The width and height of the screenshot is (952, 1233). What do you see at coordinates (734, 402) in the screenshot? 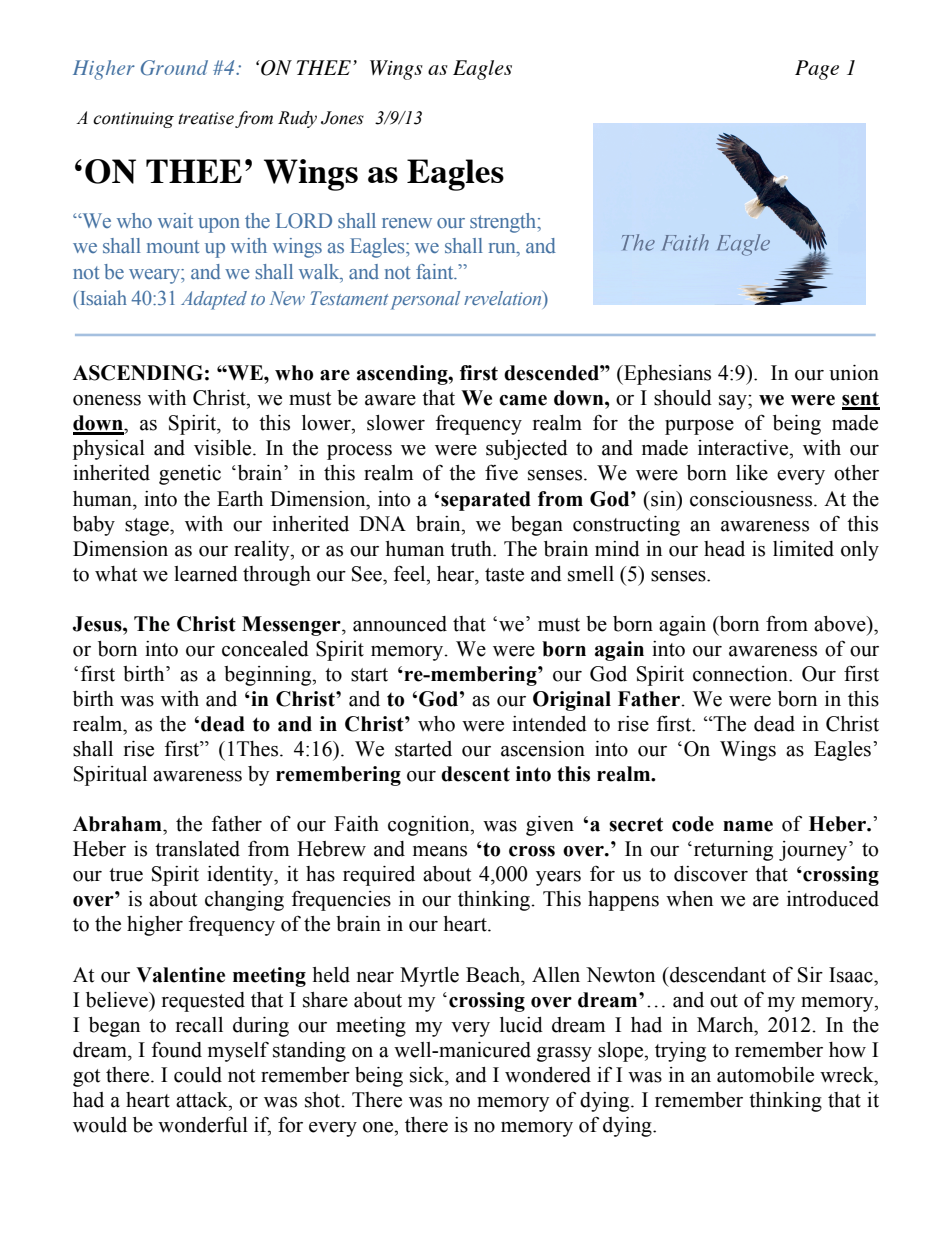
I see `say` at bounding box center [734, 402].
